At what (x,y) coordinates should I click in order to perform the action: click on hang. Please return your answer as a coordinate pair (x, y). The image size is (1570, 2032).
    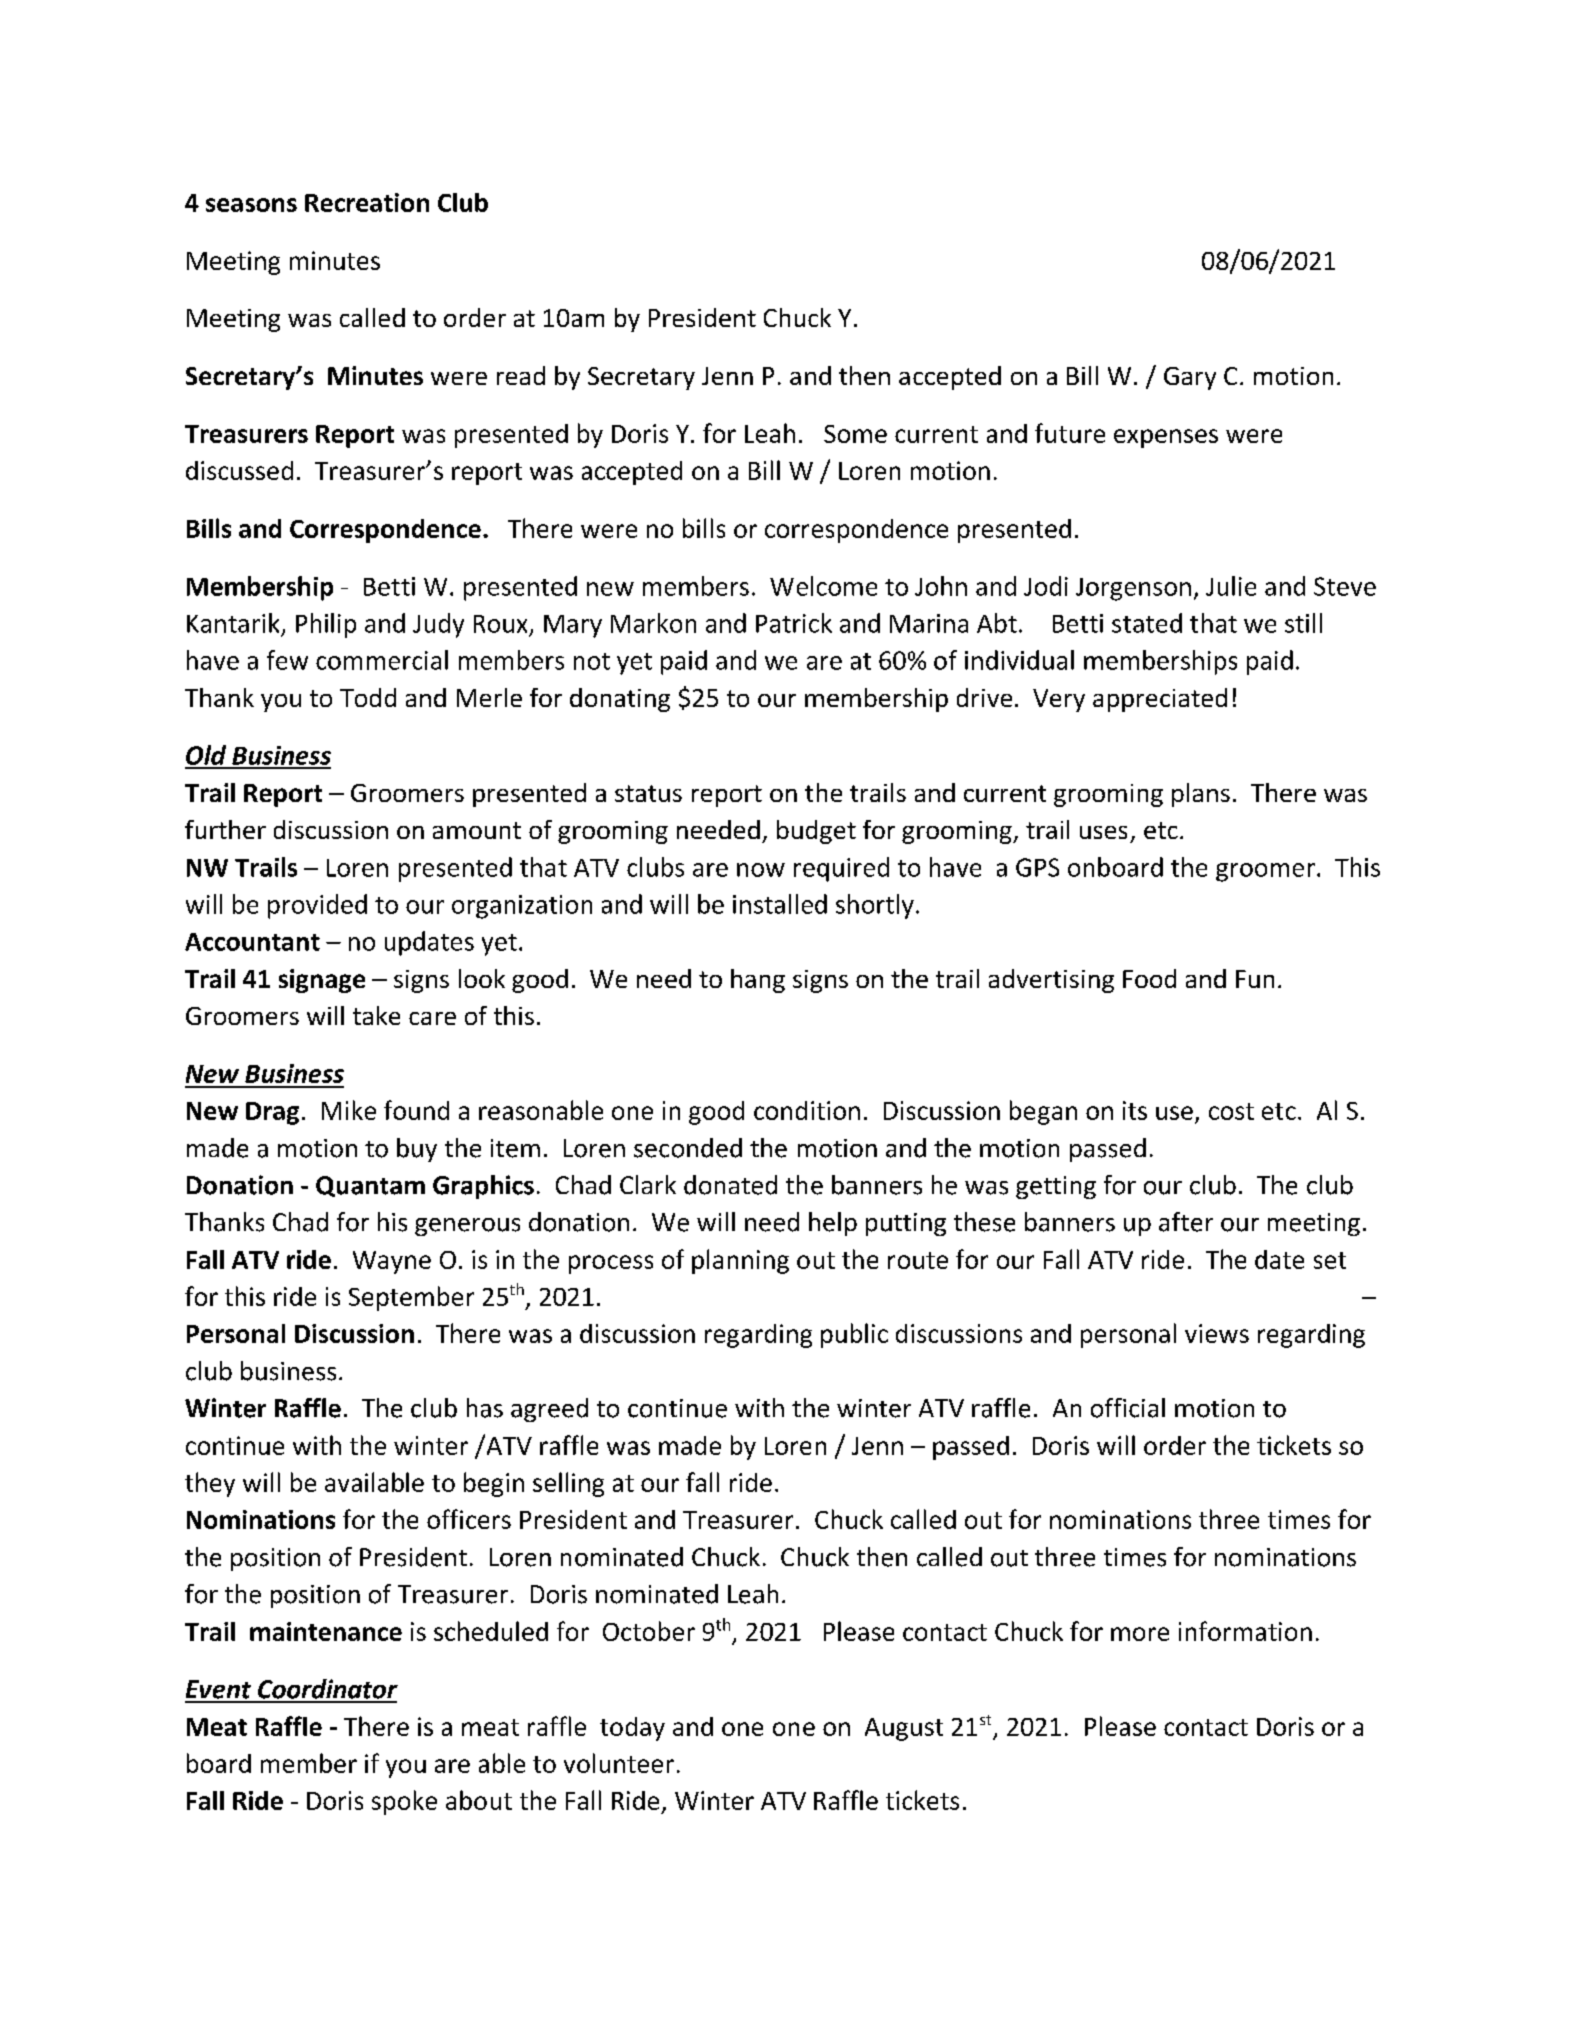
    Looking at the image, I should click on (758, 981).
